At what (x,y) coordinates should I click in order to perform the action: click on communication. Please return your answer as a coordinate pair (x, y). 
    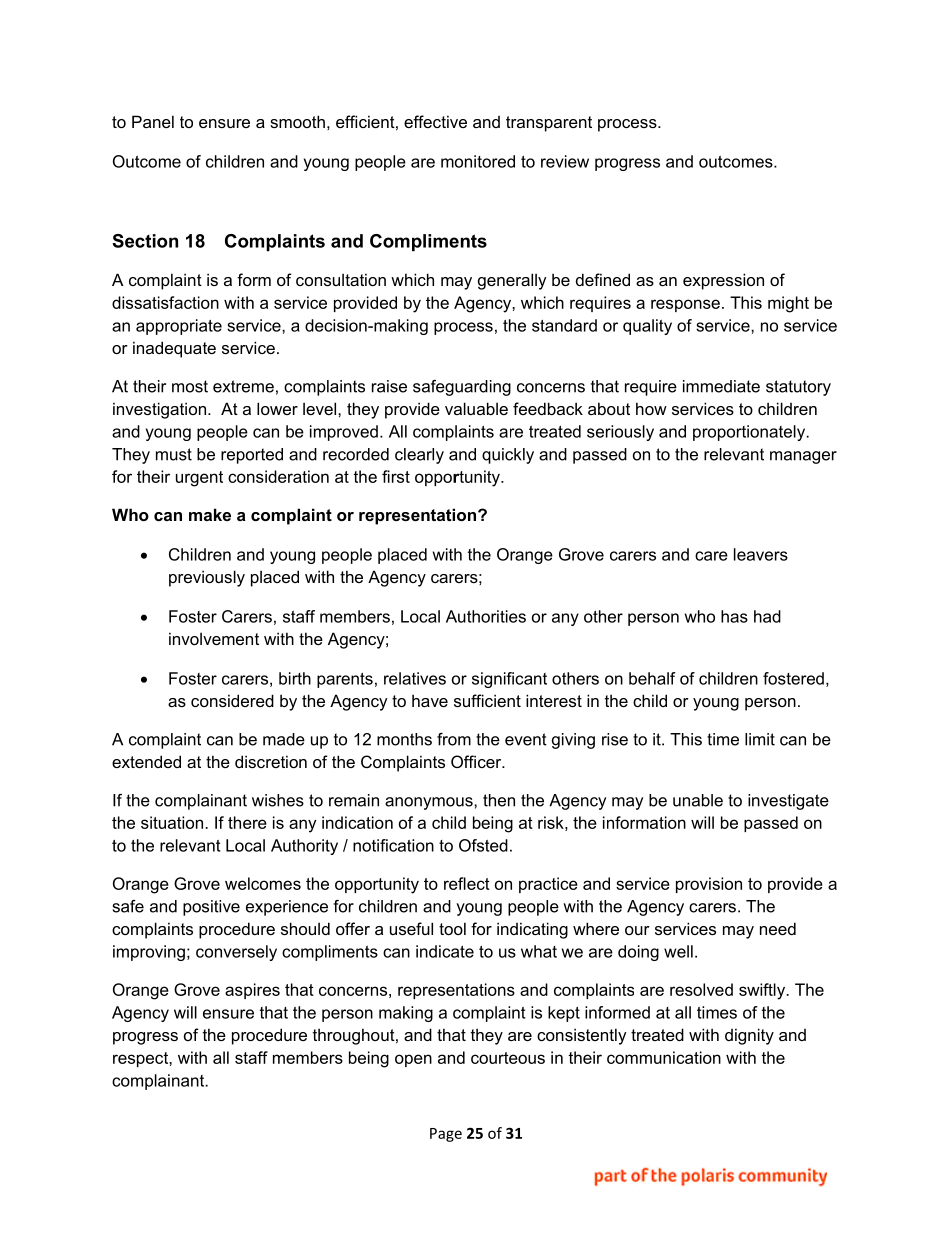
    Looking at the image, I should click on (664, 1057).
